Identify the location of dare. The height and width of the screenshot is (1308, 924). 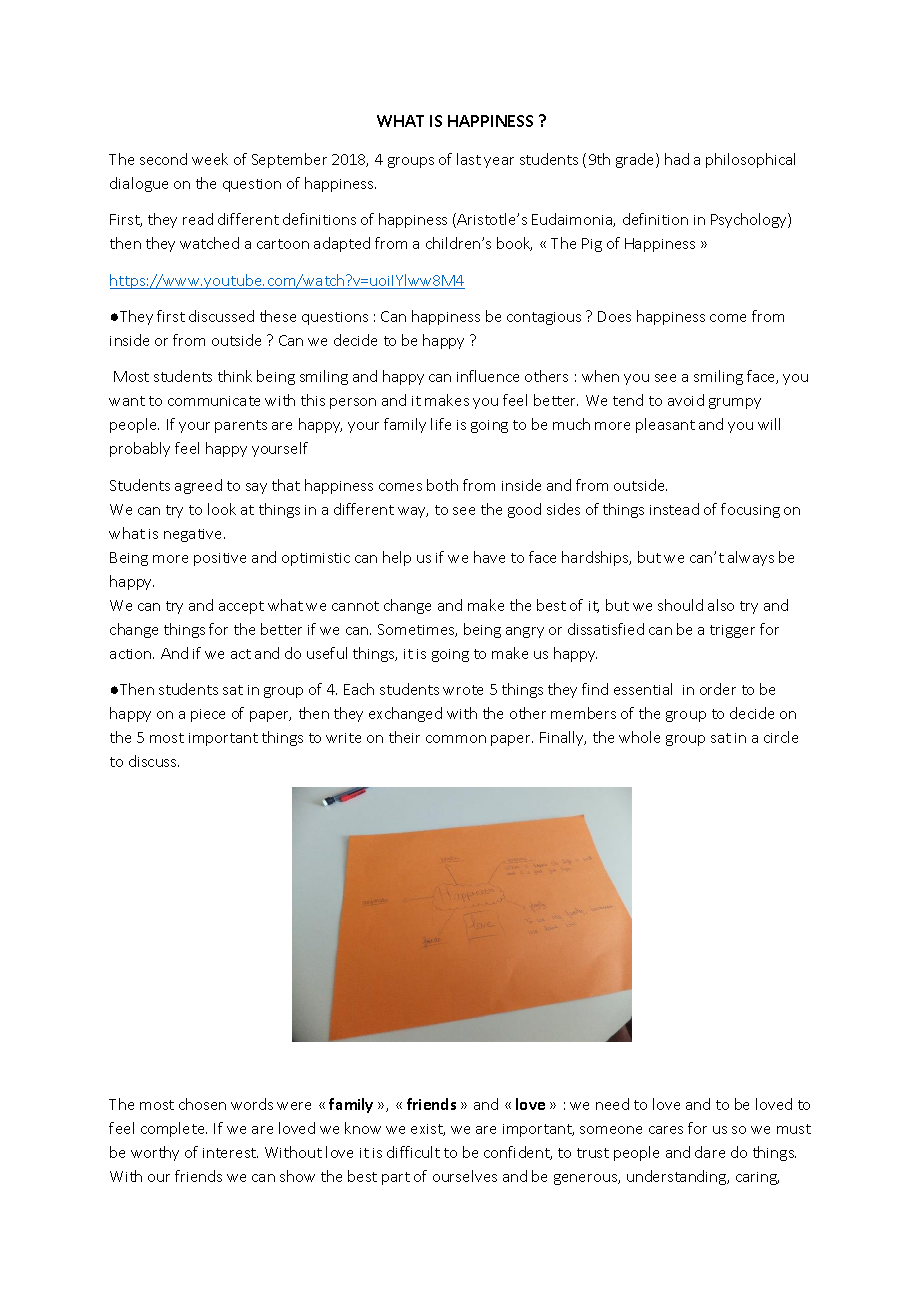
(710, 1152).
